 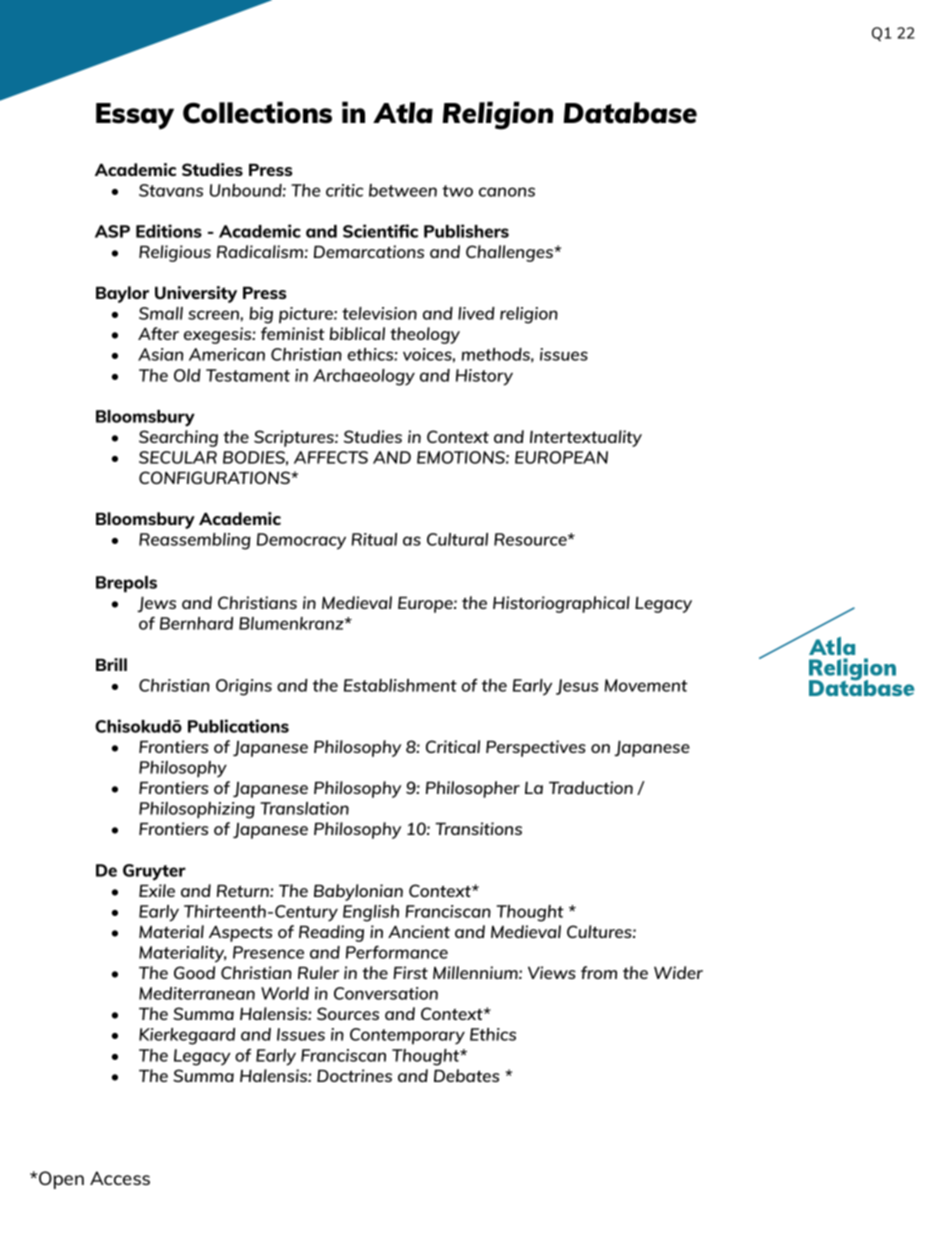 What do you see at coordinates (157, 890) in the screenshot?
I see `Exile` at bounding box center [157, 890].
